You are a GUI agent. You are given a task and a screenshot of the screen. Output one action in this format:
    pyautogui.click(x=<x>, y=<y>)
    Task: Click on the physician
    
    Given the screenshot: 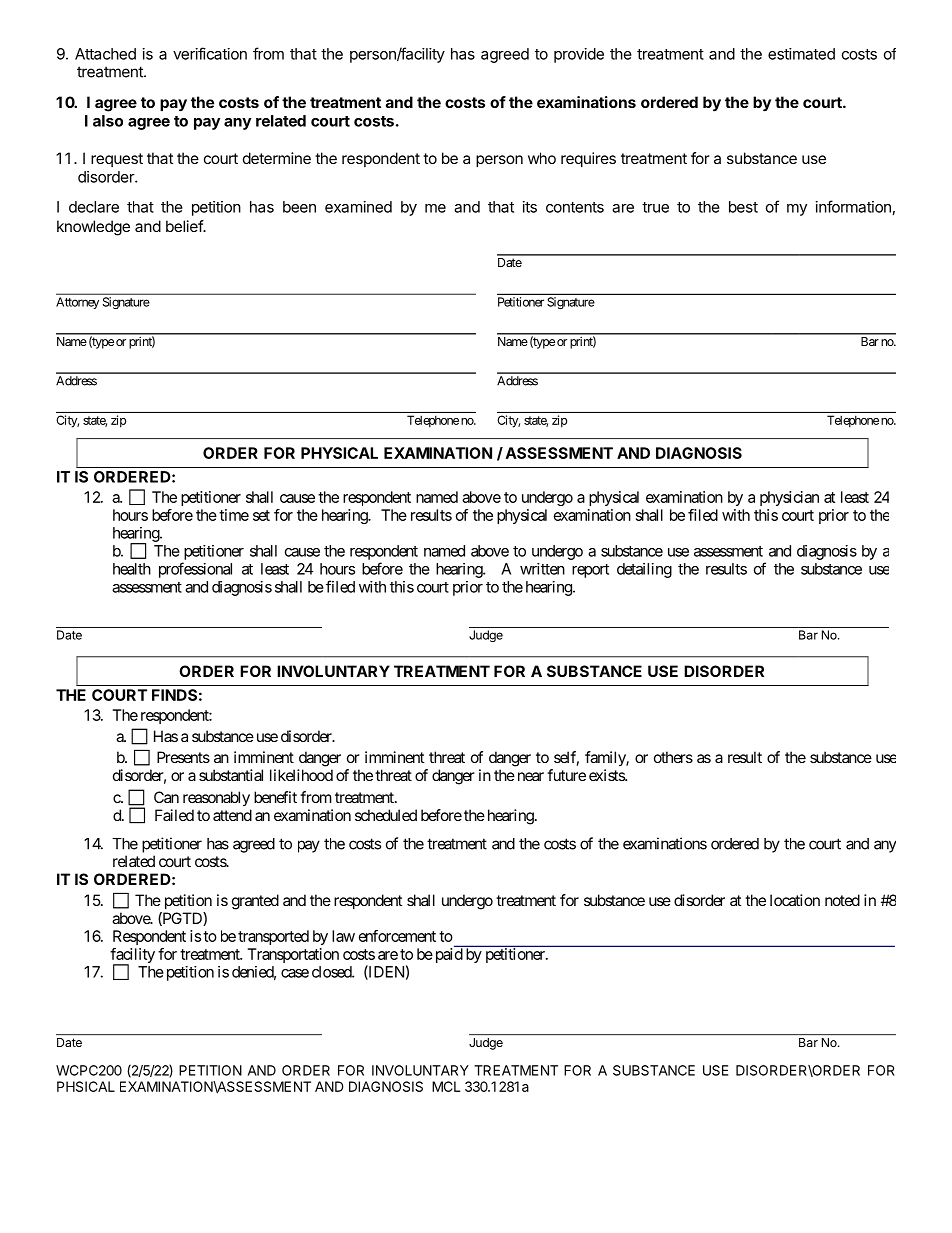 What is the action you would take?
    pyautogui.click(x=789, y=498)
